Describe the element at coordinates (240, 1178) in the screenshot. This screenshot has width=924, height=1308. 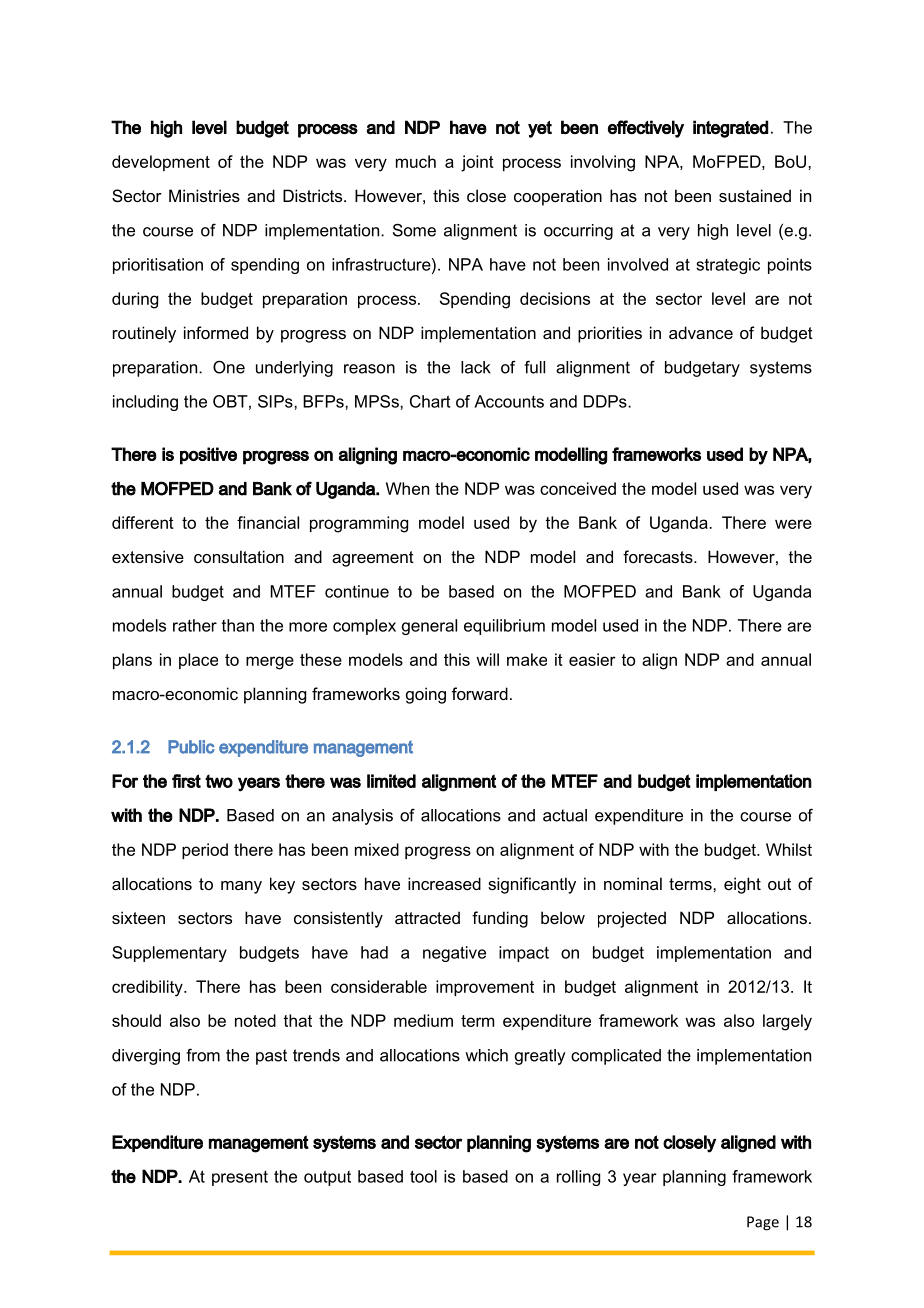
I see `present` at that location.
